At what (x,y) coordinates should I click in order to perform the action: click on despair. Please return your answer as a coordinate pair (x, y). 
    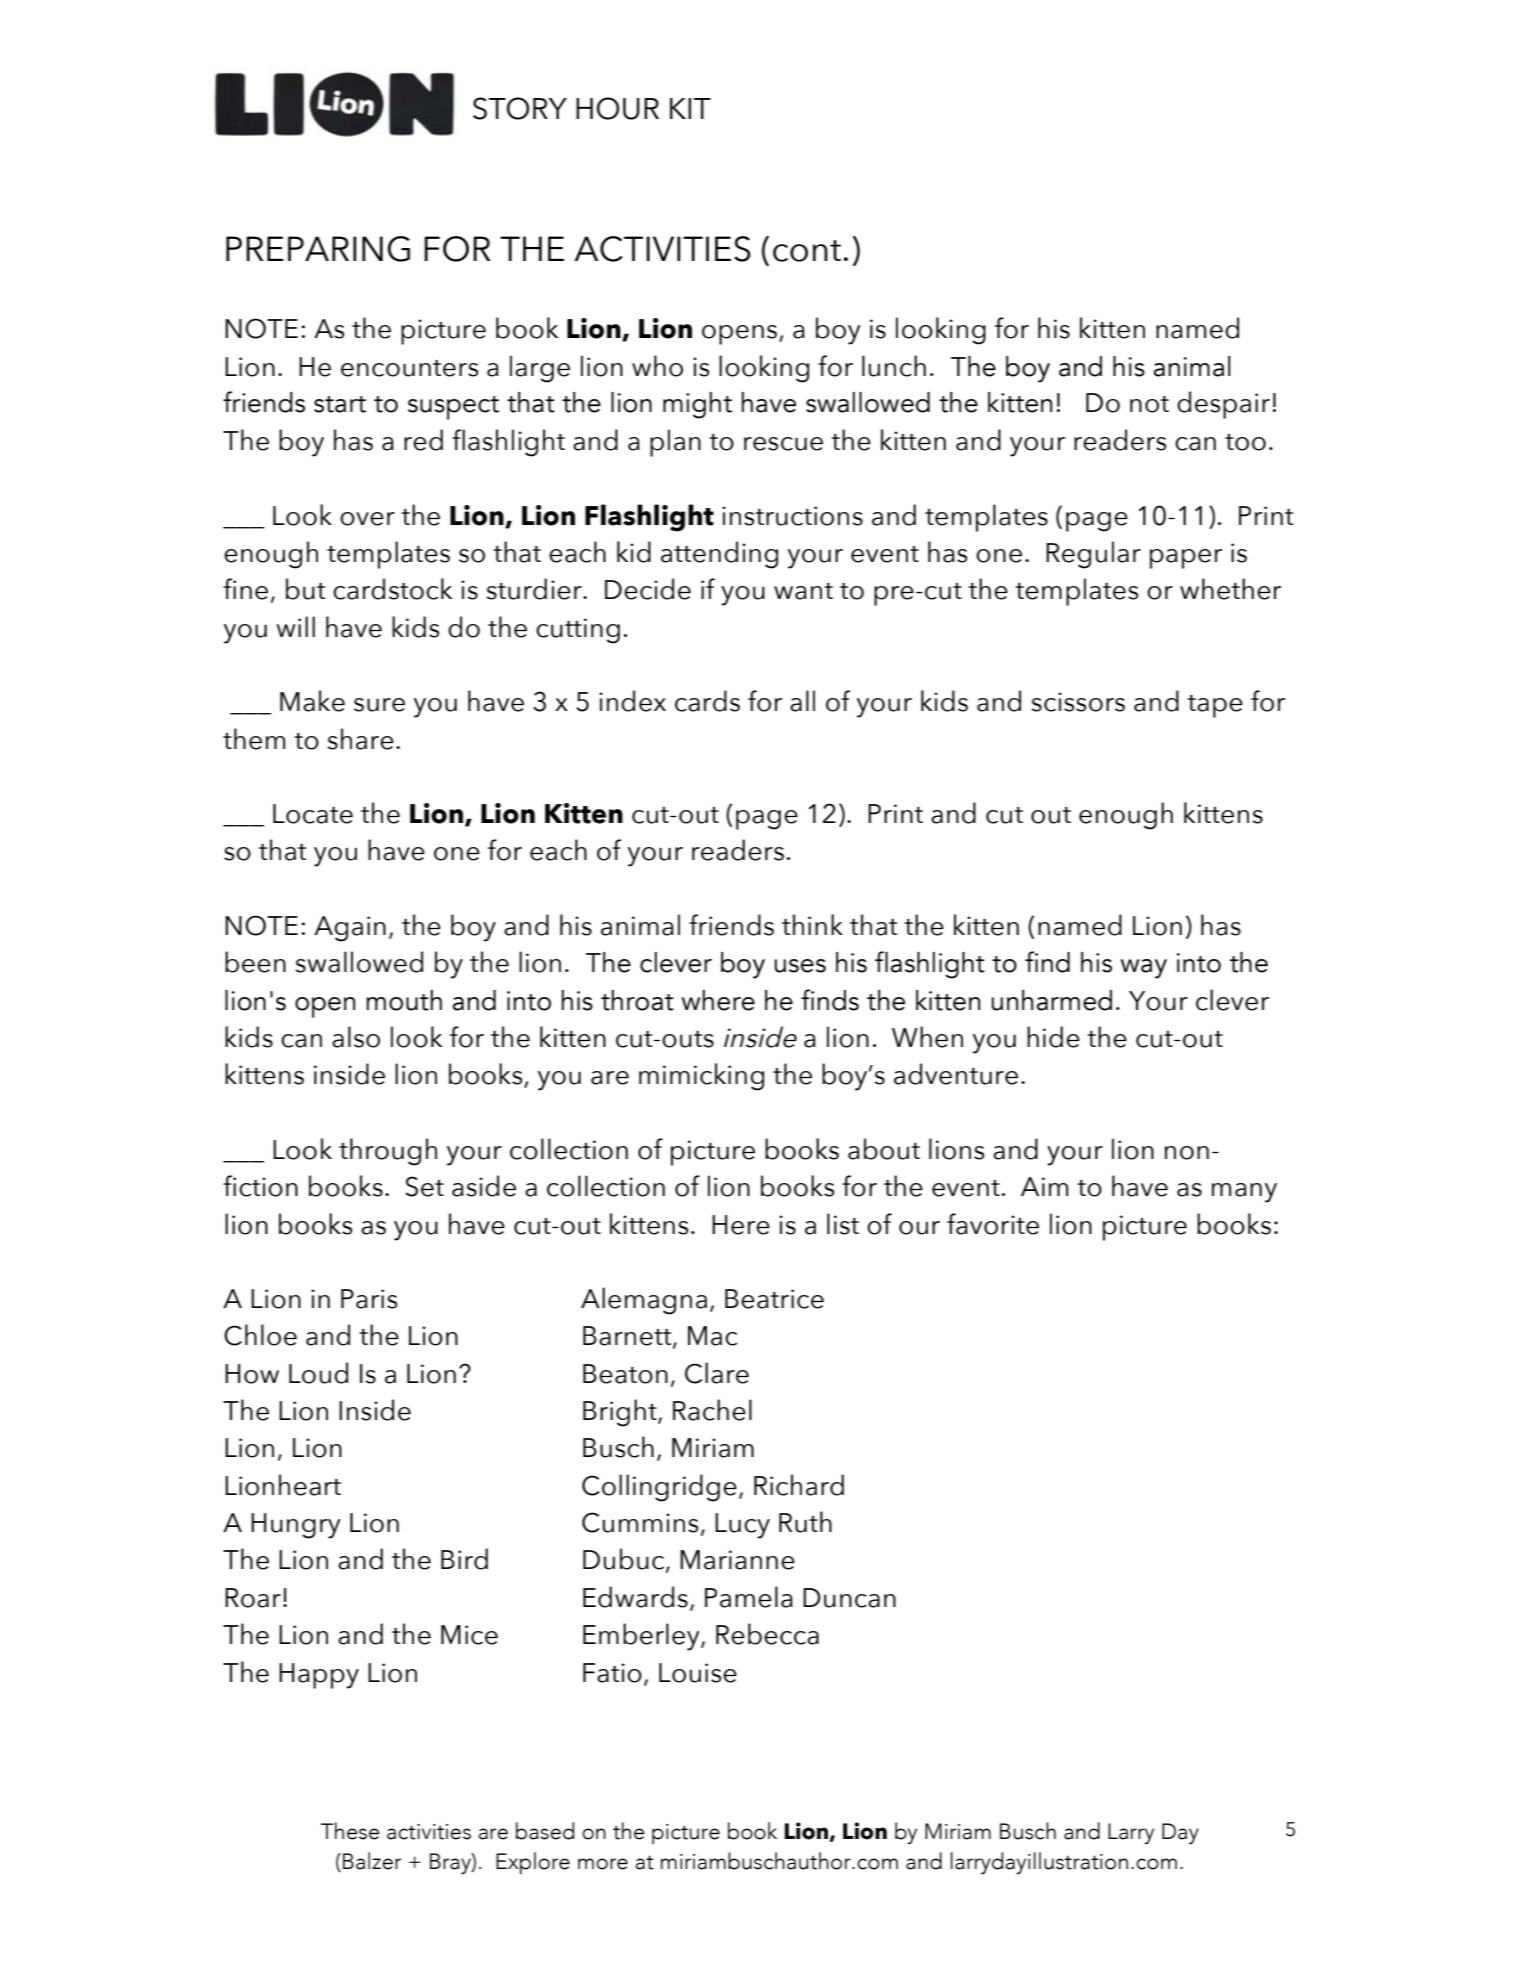
    Looking at the image, I should click on (1223, 405).
